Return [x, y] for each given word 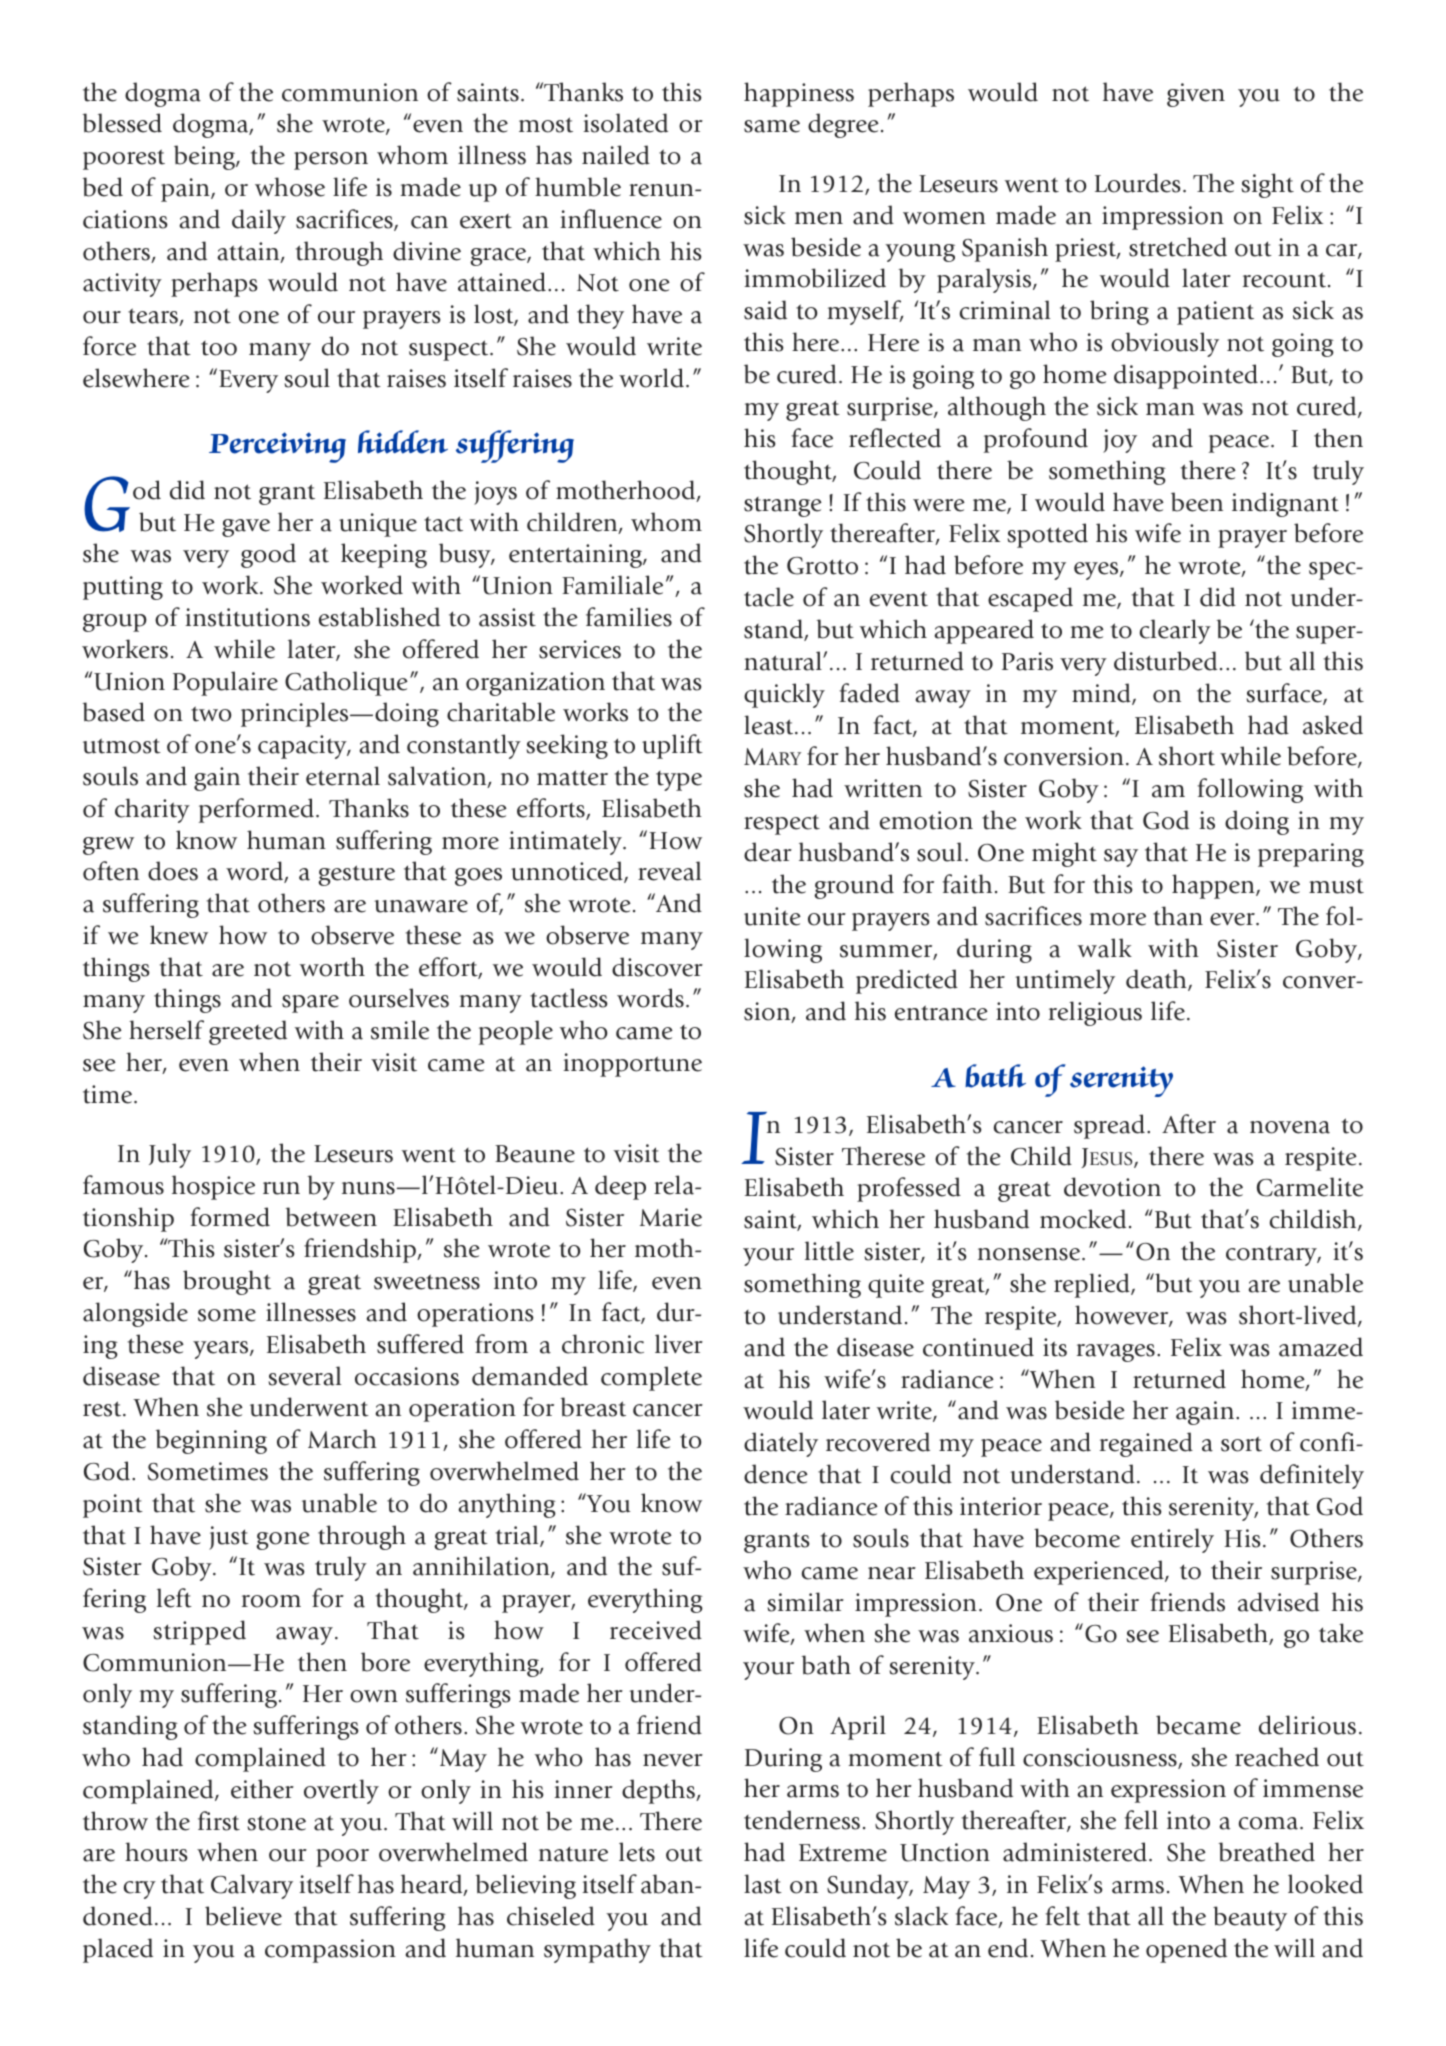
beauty [1250, 1918]
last [763, 1884]
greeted [248, 1032]
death [1157, 980]
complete [651, 1378]
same [772, 126]
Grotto [822, 566]
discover [657, 967]
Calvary [252, 1886]
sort [1241, 1444]
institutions [247, 617]
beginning [211, 1441]
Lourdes [1138, 183]
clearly [1175, 631]
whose [290, 187]
